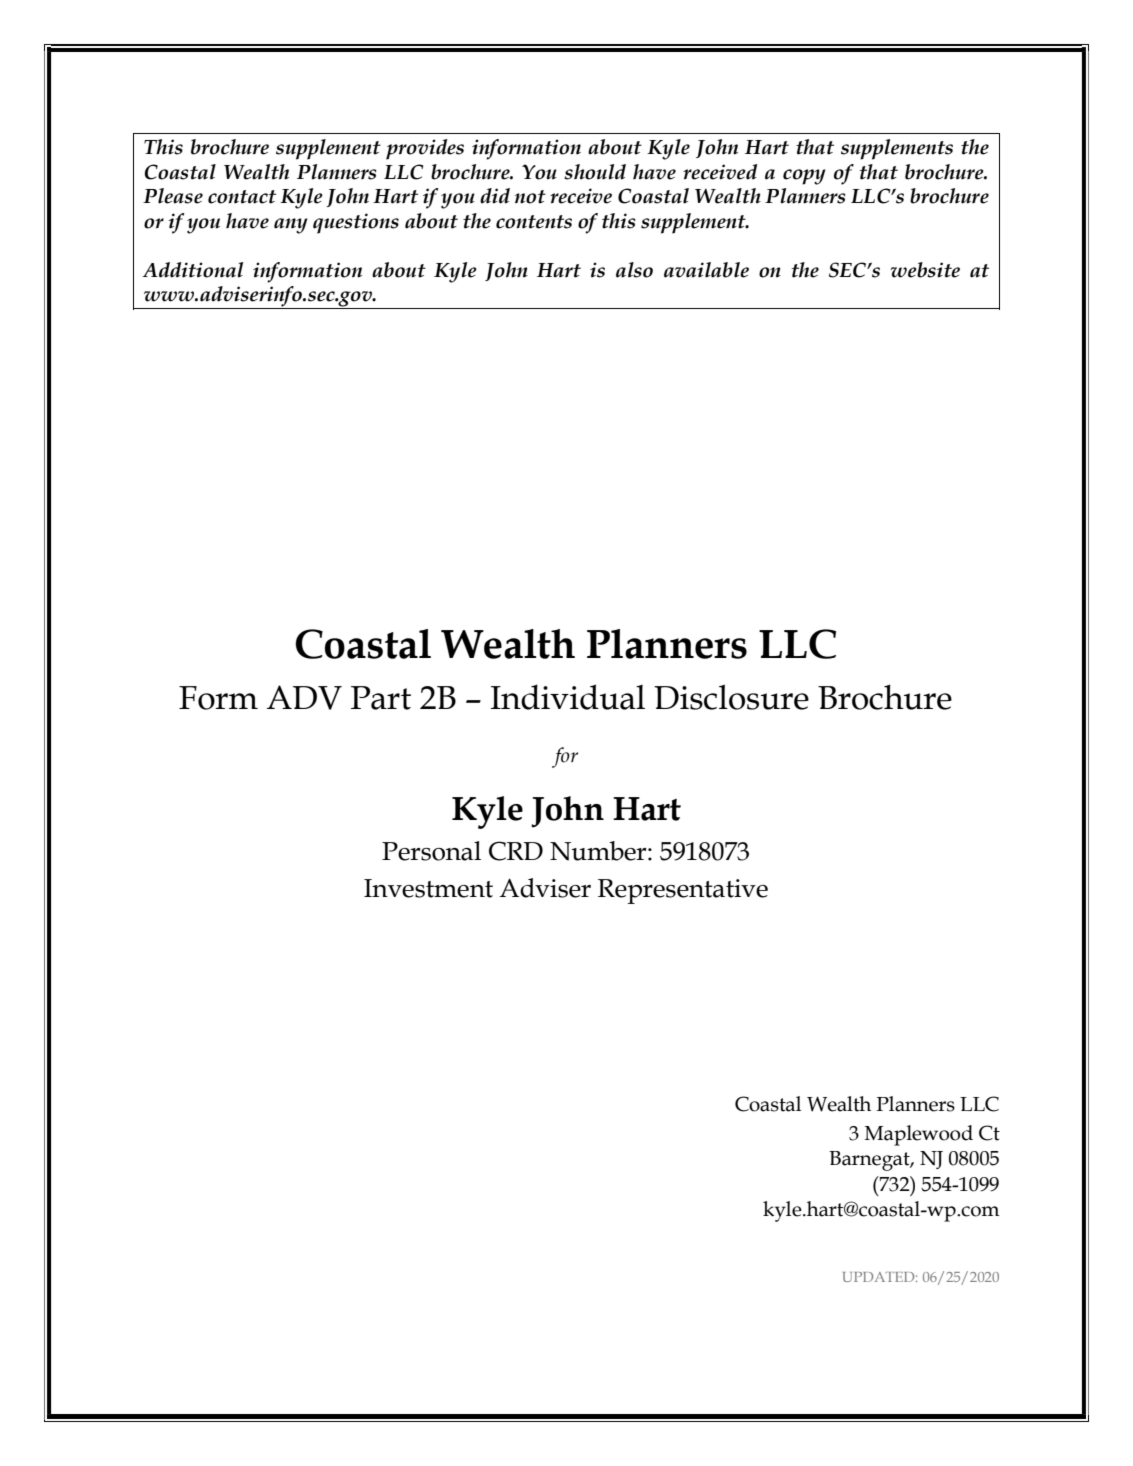 This image has height=1466, width=1133. What do you see at coordinates (242, 197) in the image?
I see `contact` at bounding box center [242, 197].
